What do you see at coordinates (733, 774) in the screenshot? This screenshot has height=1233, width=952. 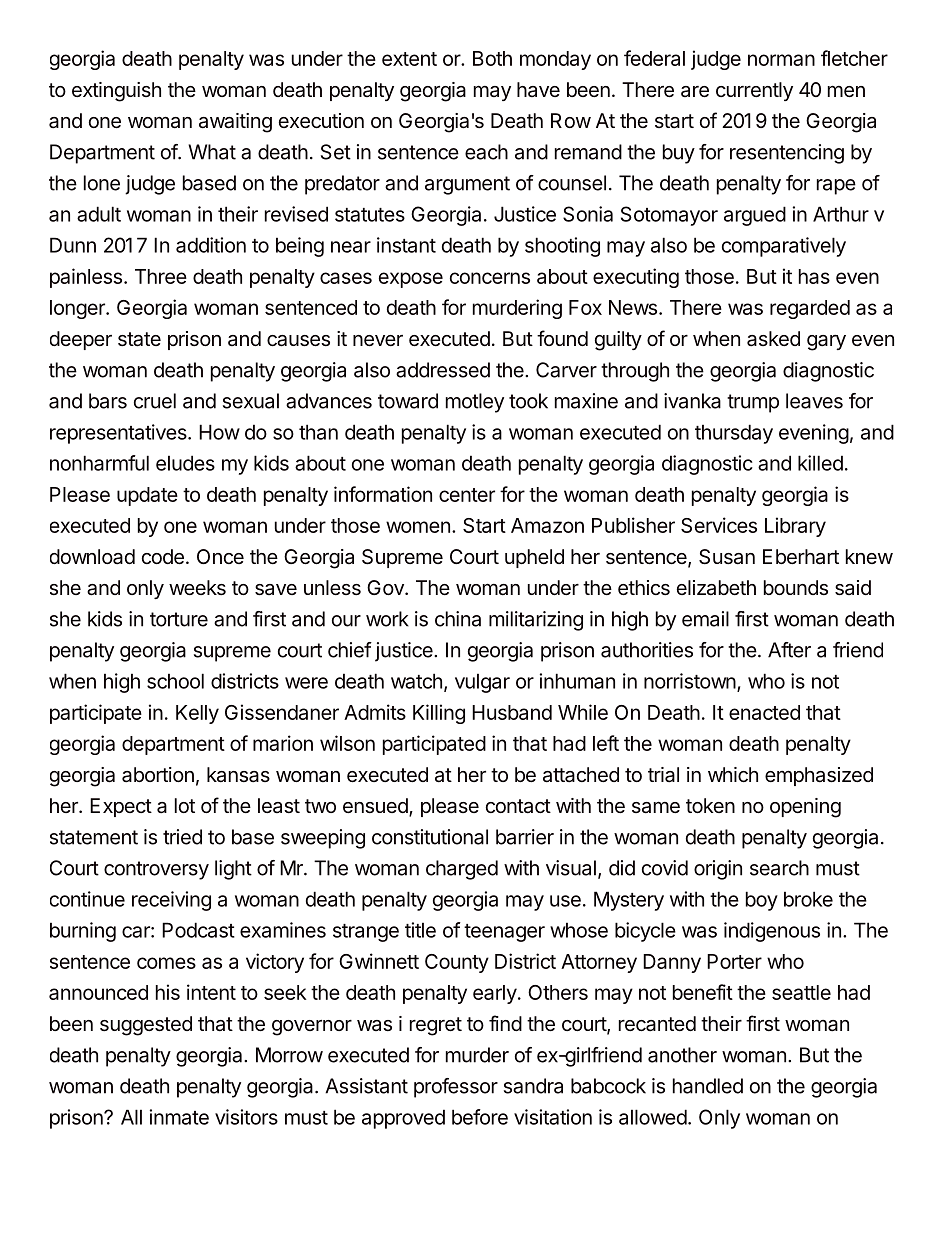 I see `which` at bounding box center [733, 774].
